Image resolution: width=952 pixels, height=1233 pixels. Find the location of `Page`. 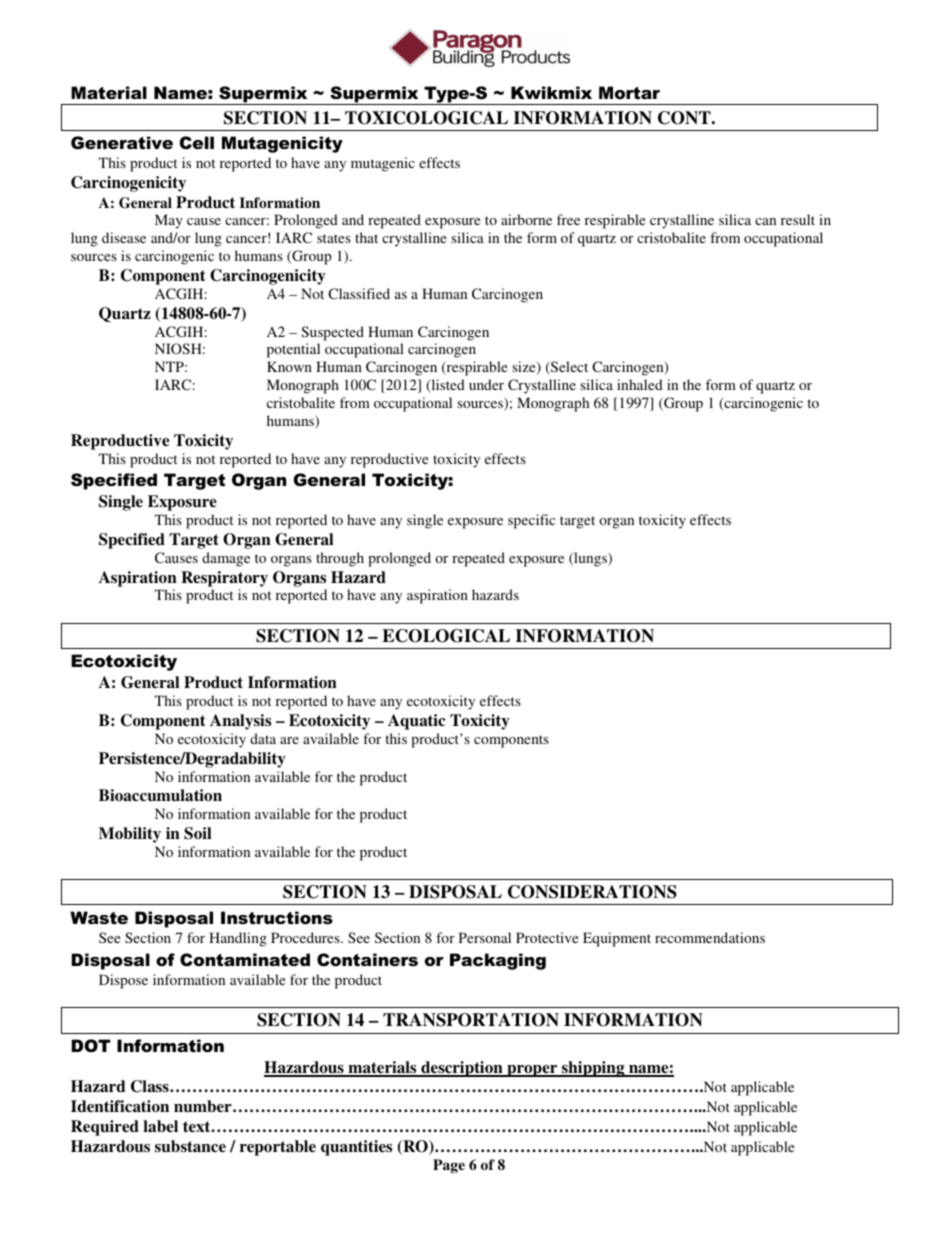

Page is located at coordinates (449, 1166).
